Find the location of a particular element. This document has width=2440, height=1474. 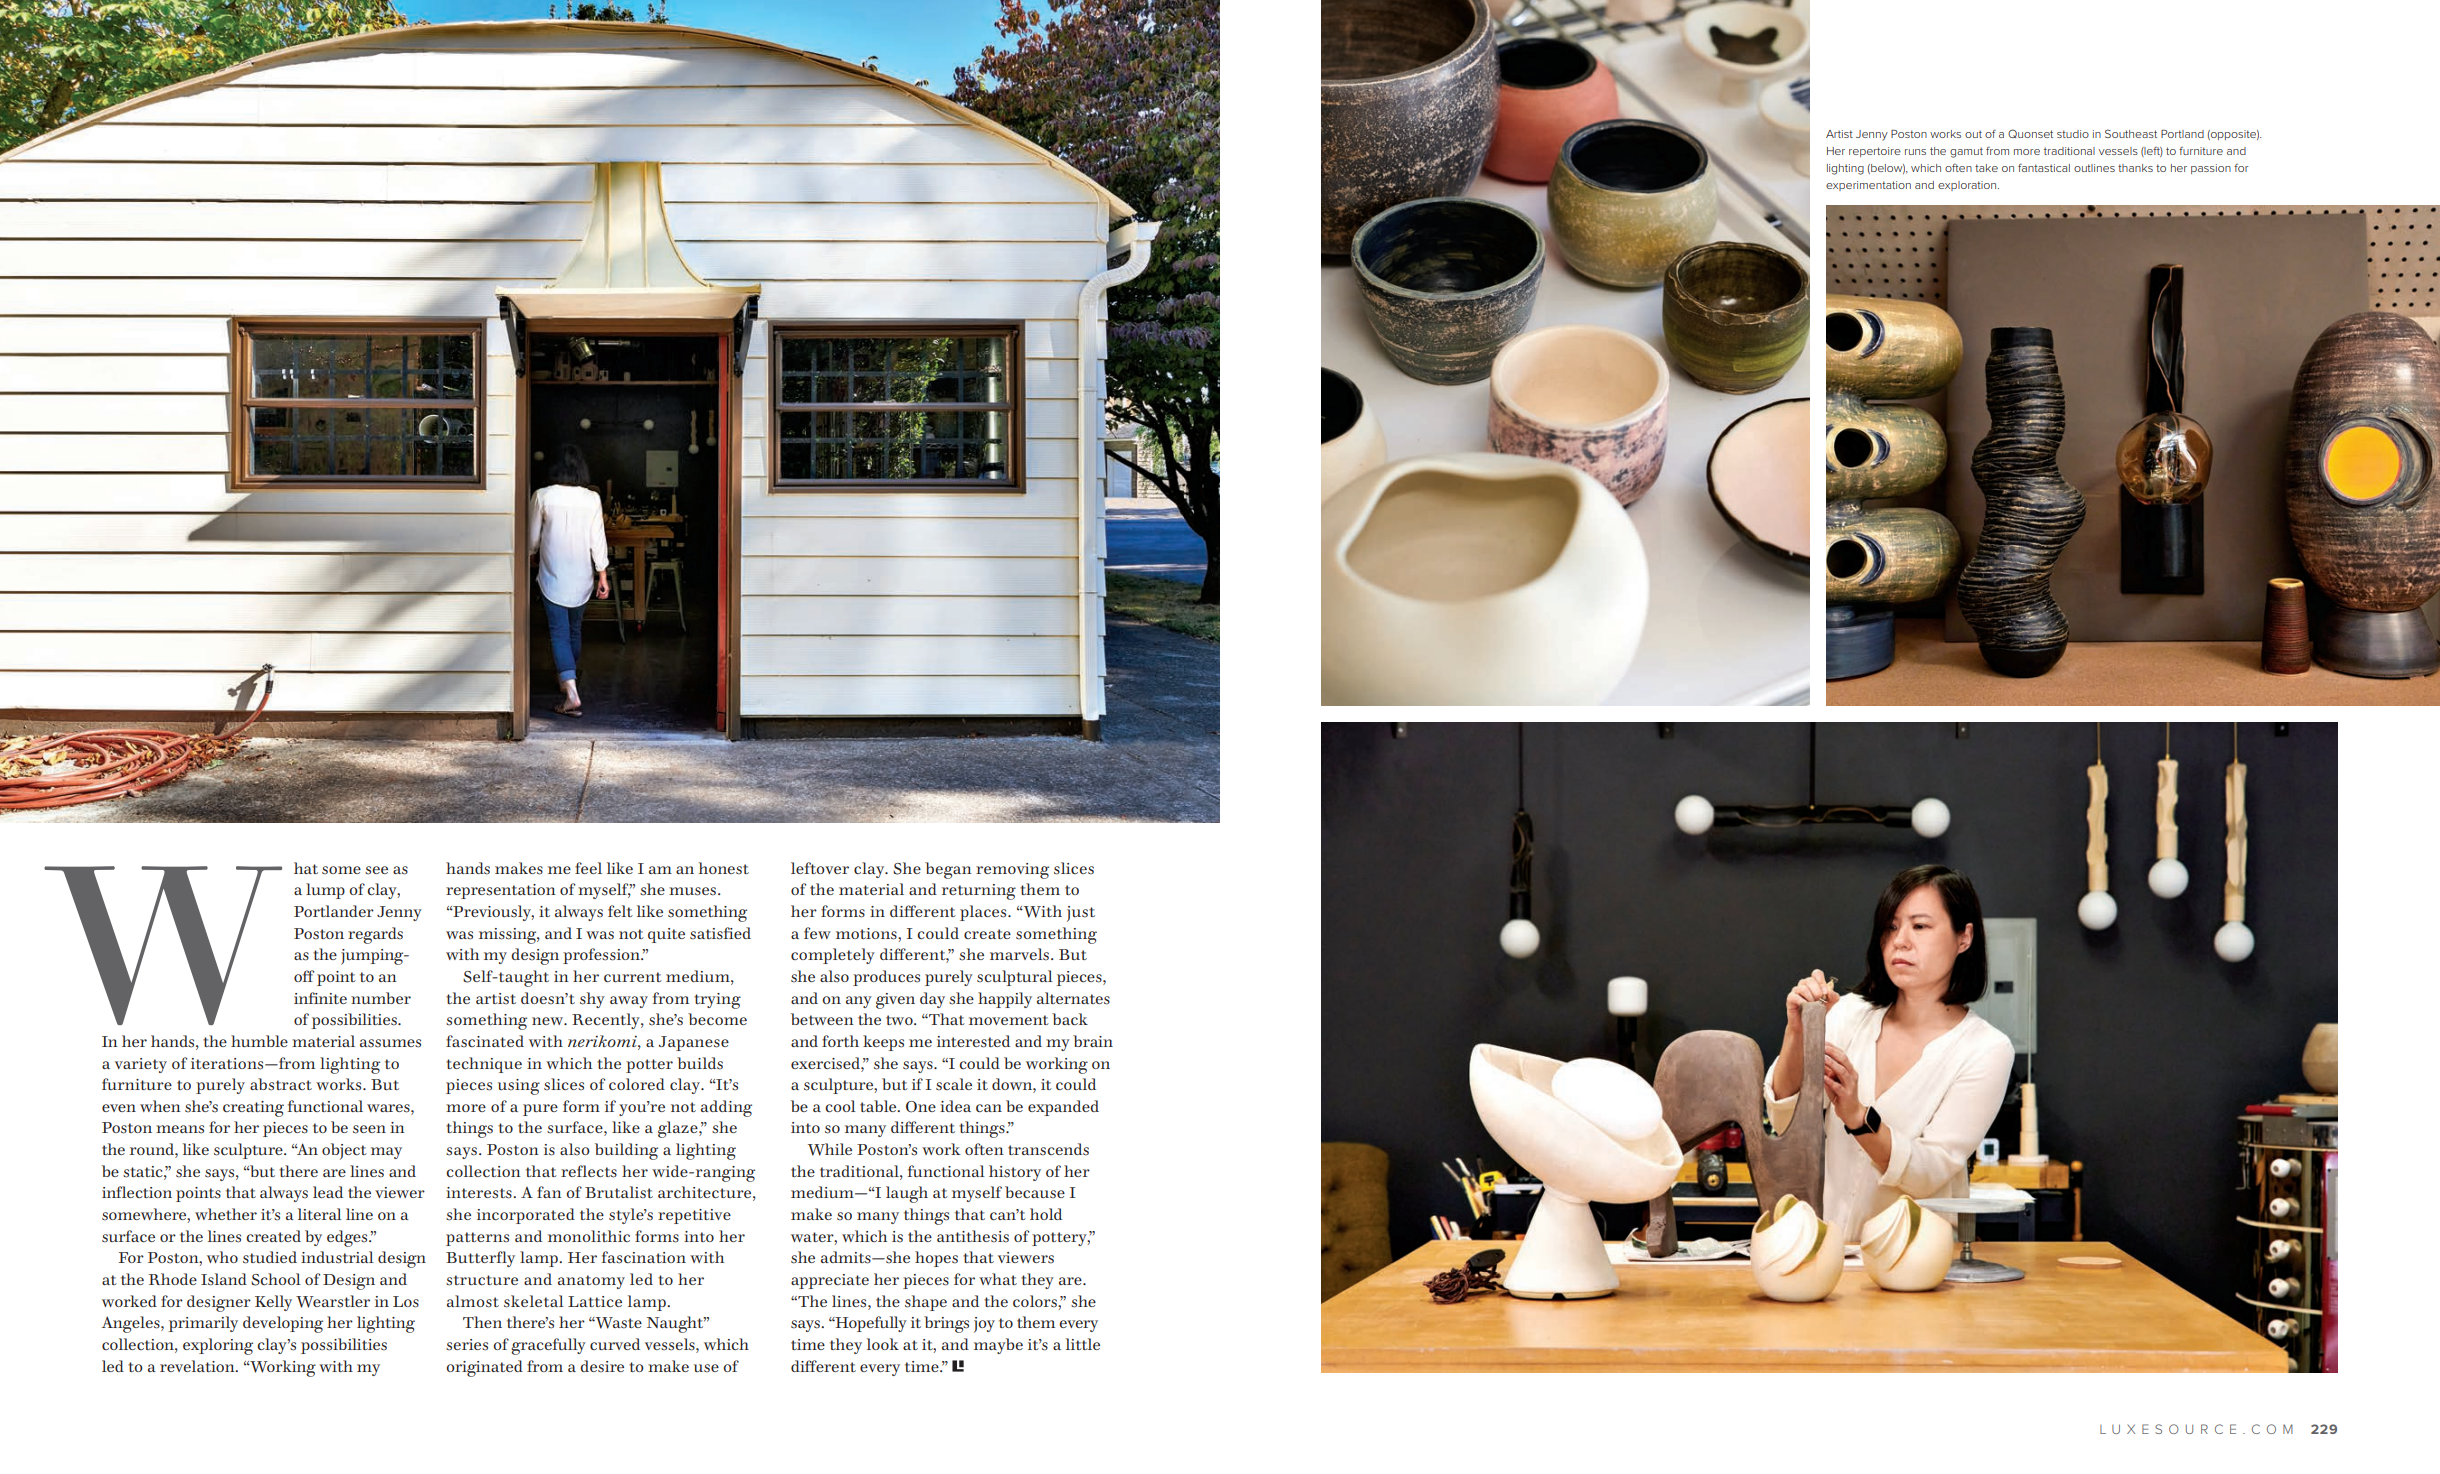

just is located at coordinates (1081, 914).
